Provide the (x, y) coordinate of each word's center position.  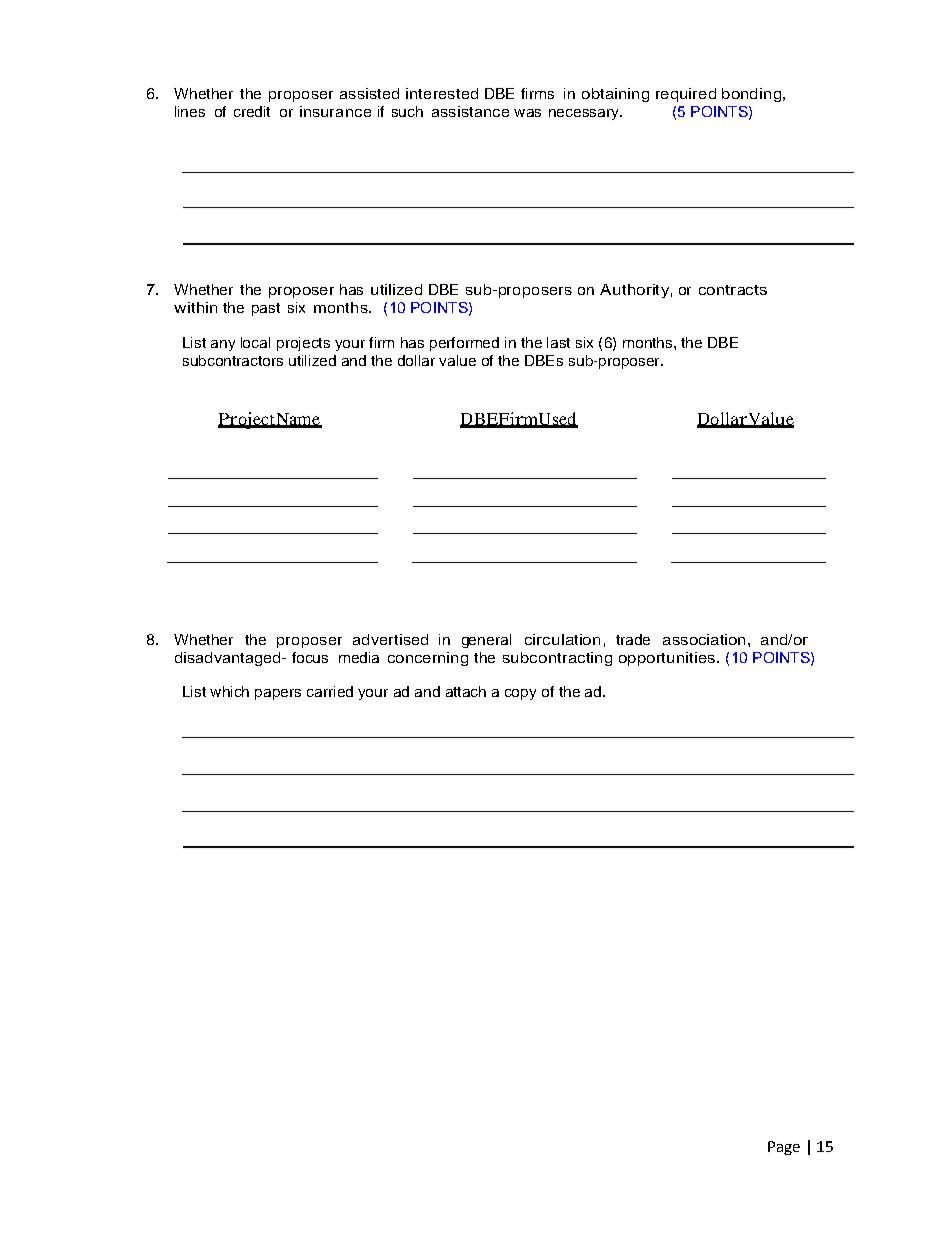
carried (330, 691)
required (686, 95)
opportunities (667, 659)
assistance (470, 111)
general (486, 641)
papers (278, 694)
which (229, 691)
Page (784, 1148)
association (704, 639)
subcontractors (233, 360)
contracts (733, 290)
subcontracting (557, 659)
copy (520, 694)
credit (252, 111)
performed (464, 344)
